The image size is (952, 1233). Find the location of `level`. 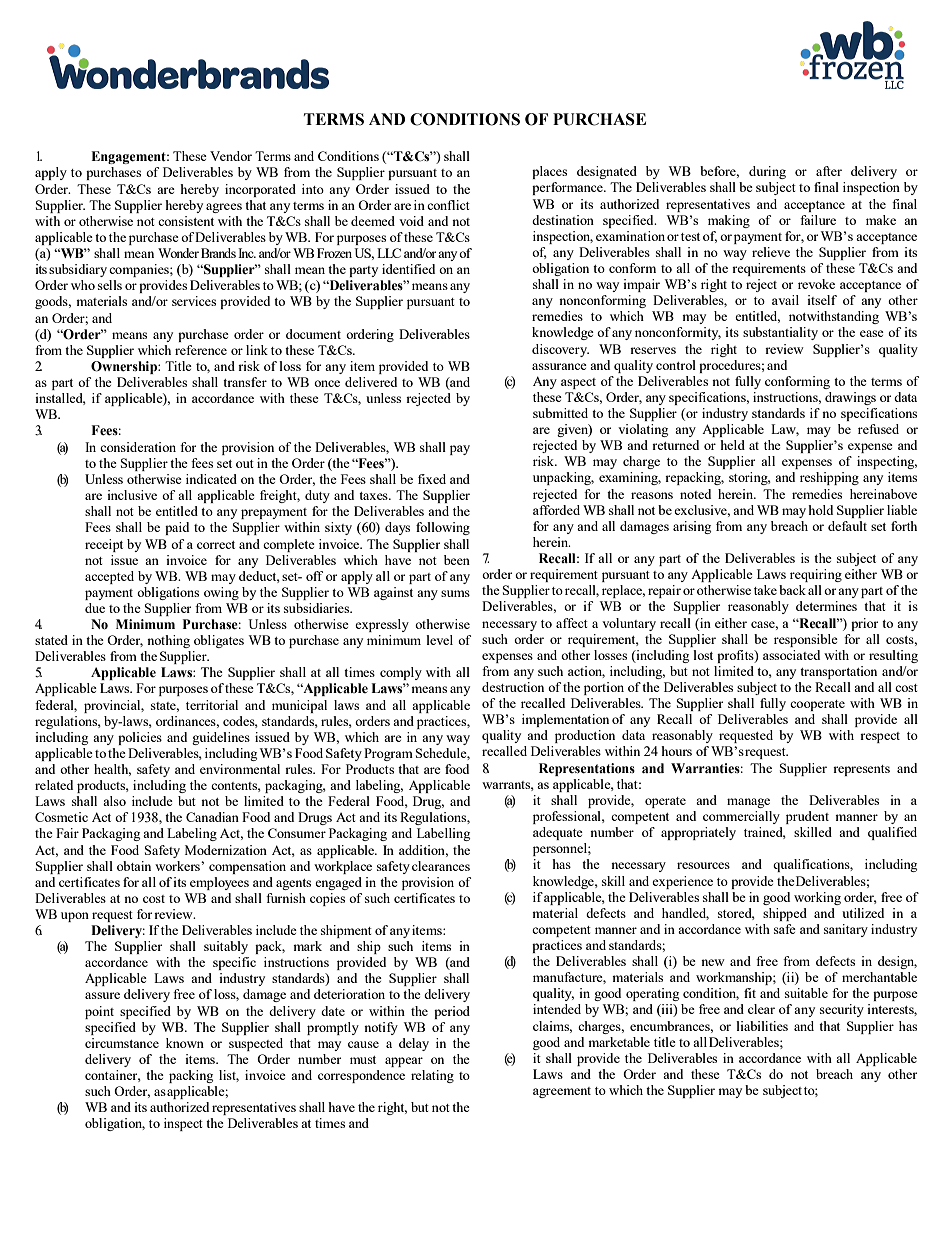

level is located at coordinates (439, 640).
